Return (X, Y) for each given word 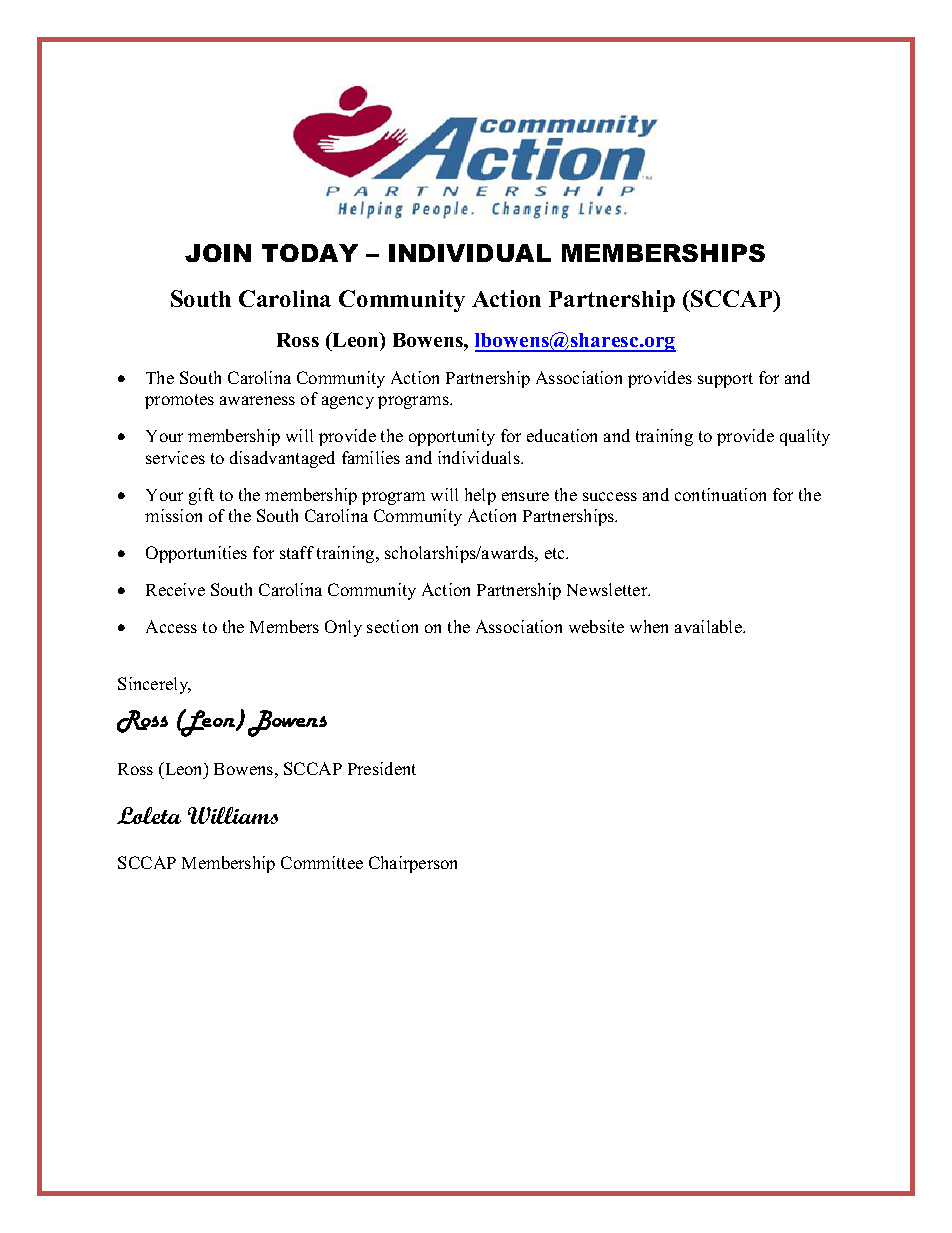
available (709, 626)
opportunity (452, 437)
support (725, 380)
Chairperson (413, 864)
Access (171, 626)
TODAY (310, 253)
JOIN (218, 253)
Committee (322, 862)
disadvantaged (282, 459)
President (382, 768)
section (392, 626)
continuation (720, 494)
